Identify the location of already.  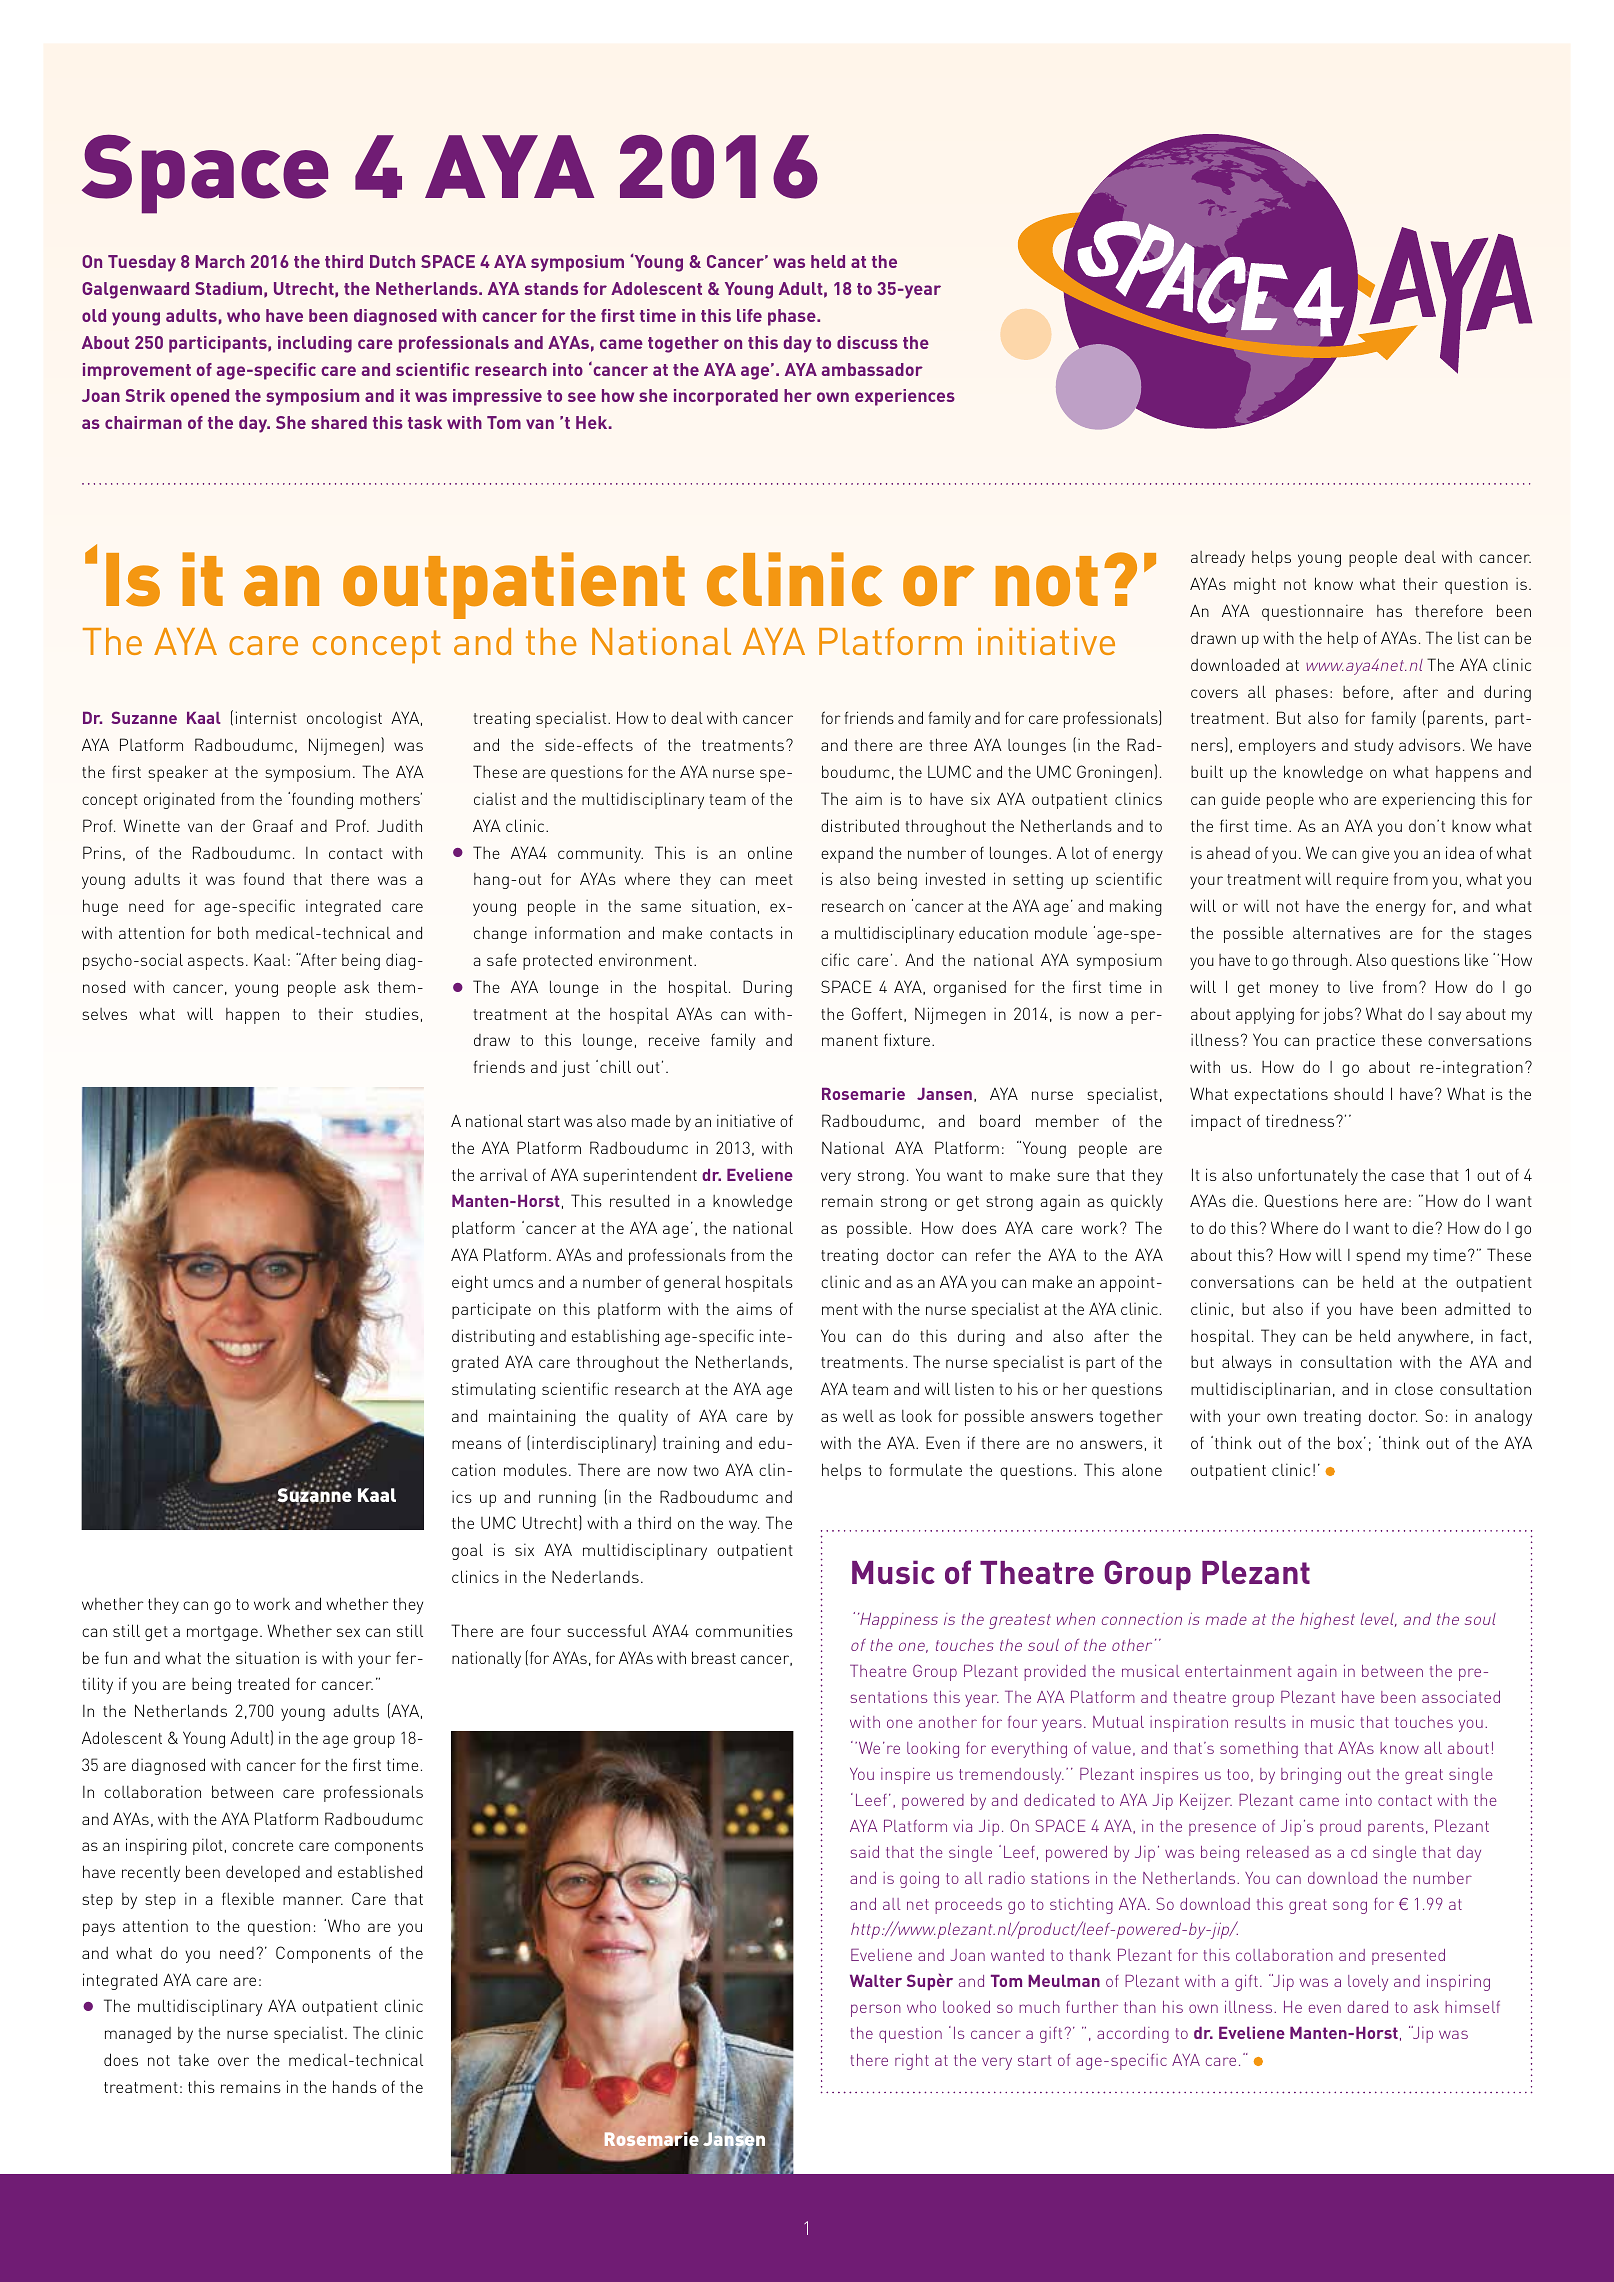
(1218, 558).
